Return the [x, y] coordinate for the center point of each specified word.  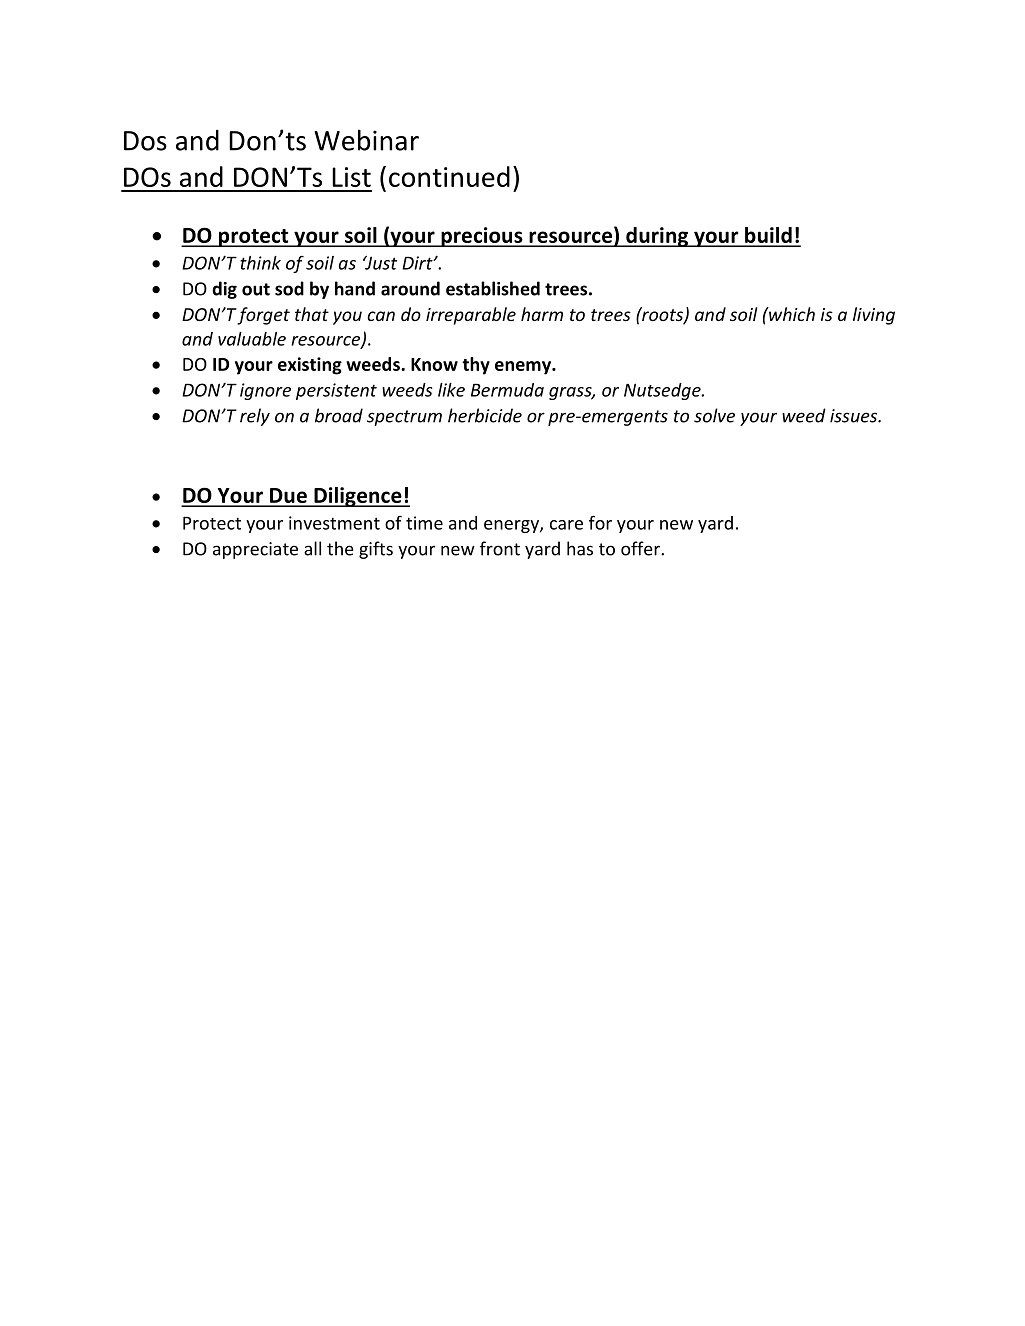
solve [714, 415]
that [312, 314]
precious [482, 237]
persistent [336, 391]
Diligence [358, 497]
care [566, 525]
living [874, 316]
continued [449, 176]
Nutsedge [663, 391]
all [312, 548]
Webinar [366, 140]
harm [542, 314]
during [657, 237]
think [260, 263]
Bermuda [507, 390]
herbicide [485, 415]
